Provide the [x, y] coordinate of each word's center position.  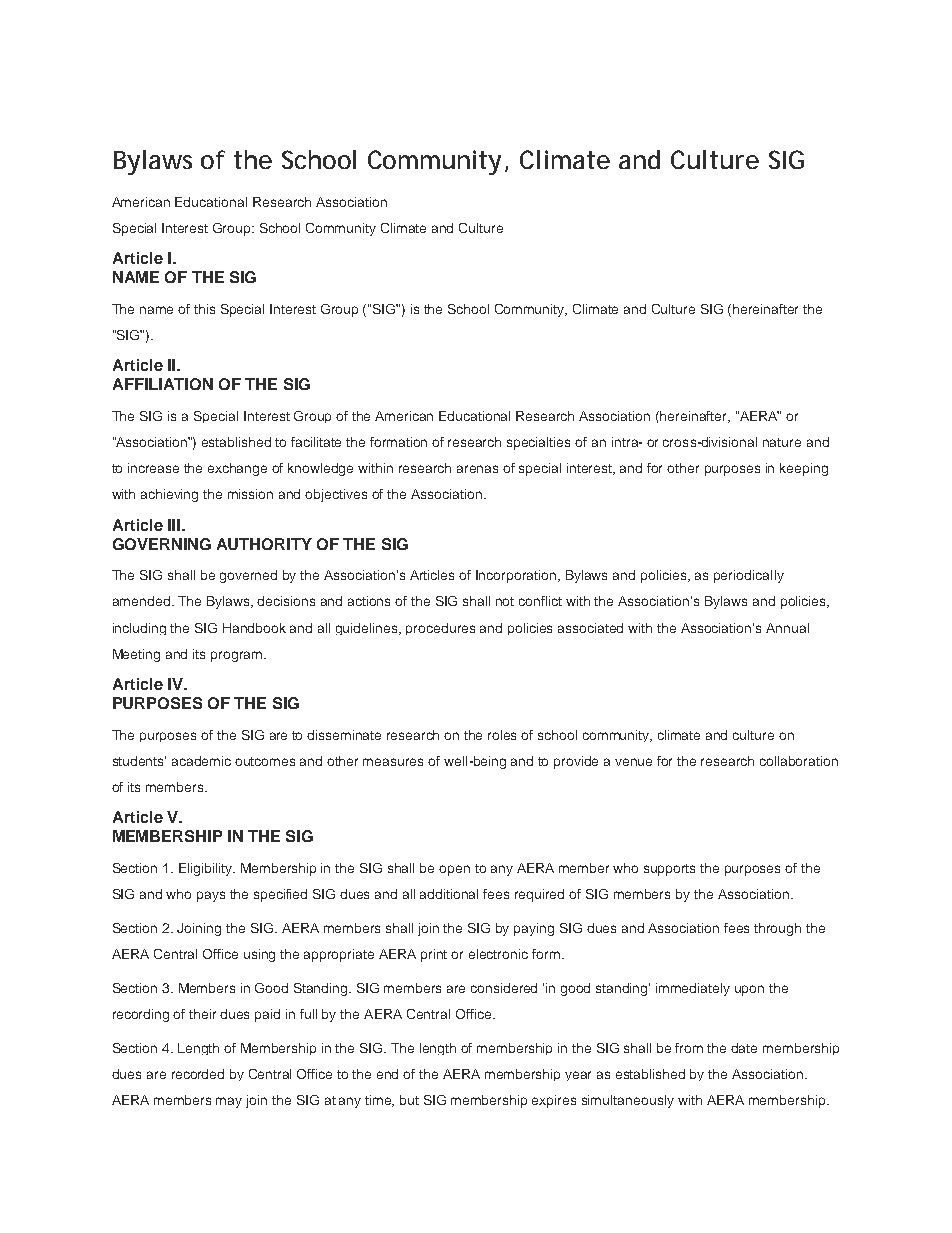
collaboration [799, 761]
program [238, 656]
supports [669, 870]
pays [211, 896]
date [744, 1048]
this [204, 309]
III [174, 525]
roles [502, 735]
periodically [749, 576]
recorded [198, 1074]
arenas [477, 469]
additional [449, 894]
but [409, 1100]
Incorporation [517, 576]
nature [782, 442]
